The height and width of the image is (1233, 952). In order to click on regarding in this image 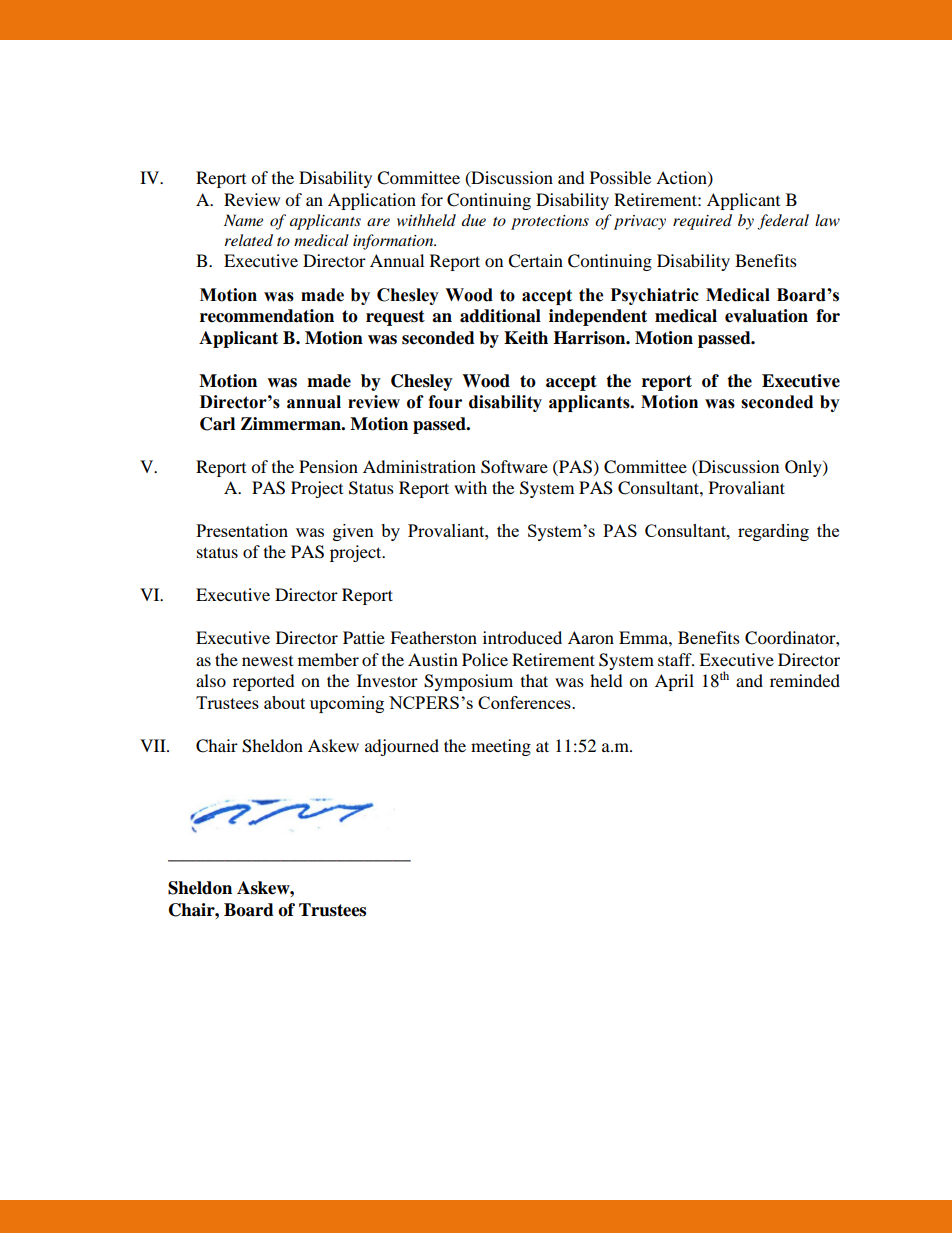, I will do `click(773, 532)`.
